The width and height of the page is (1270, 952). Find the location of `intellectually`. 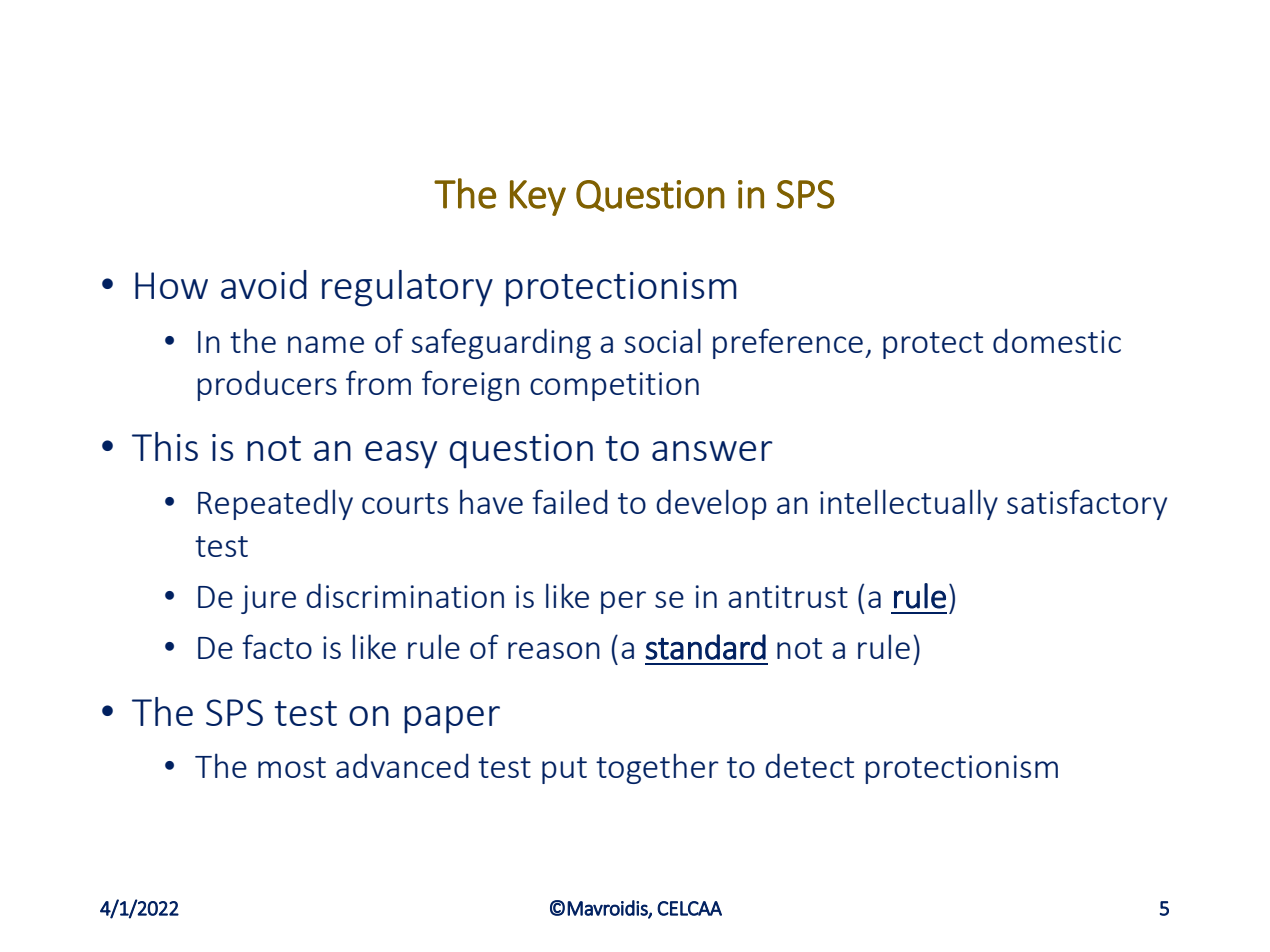

intellectually is located at coordinates (909, 504).
